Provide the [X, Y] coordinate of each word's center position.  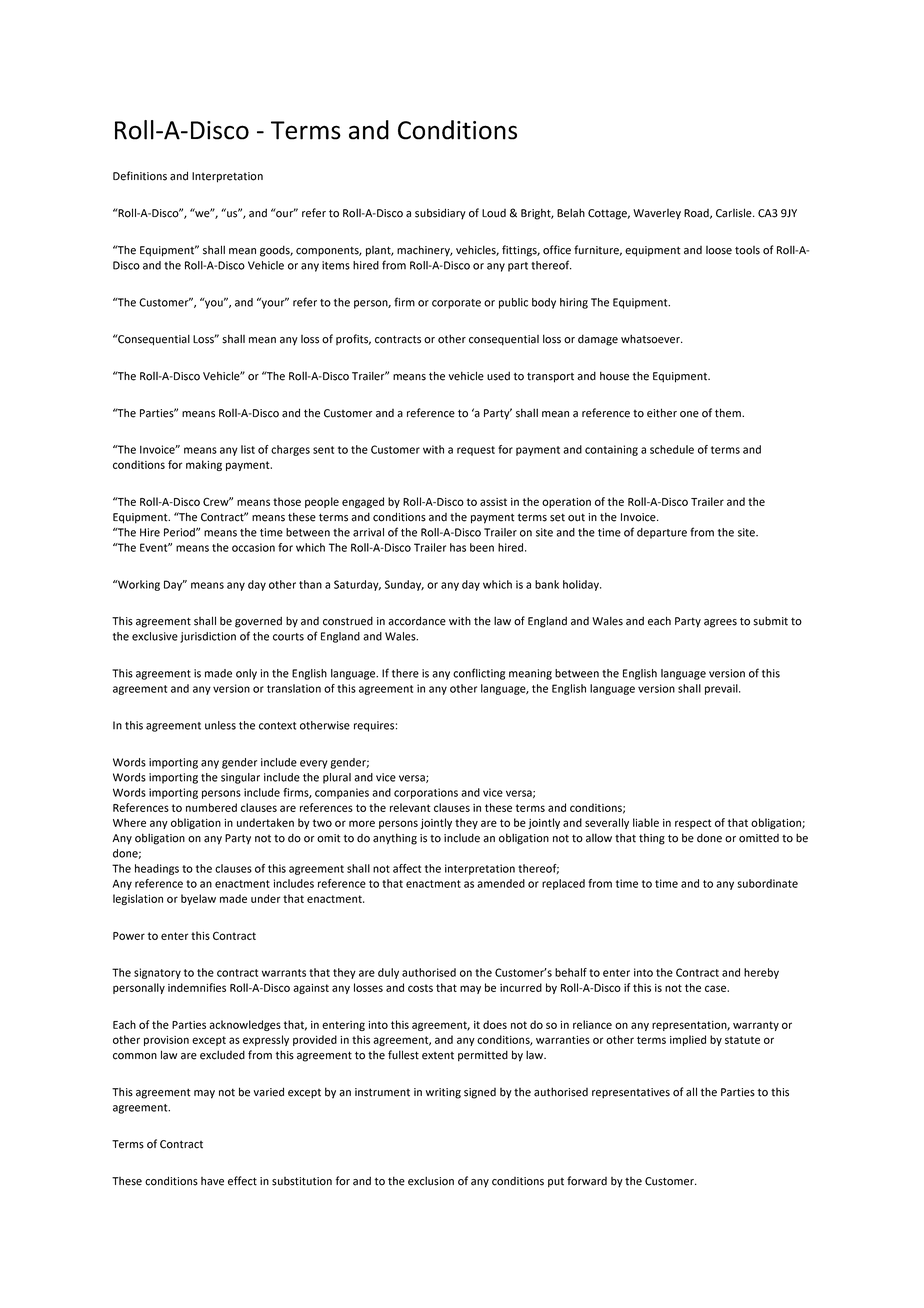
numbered [211, 807]
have [212, 1181]
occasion [253, 547]
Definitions [140, 176]
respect [693, 824]
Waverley [657, 214]
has [458, 547]
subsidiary [440, 214]
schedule [672, 449]
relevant [410, 807]
